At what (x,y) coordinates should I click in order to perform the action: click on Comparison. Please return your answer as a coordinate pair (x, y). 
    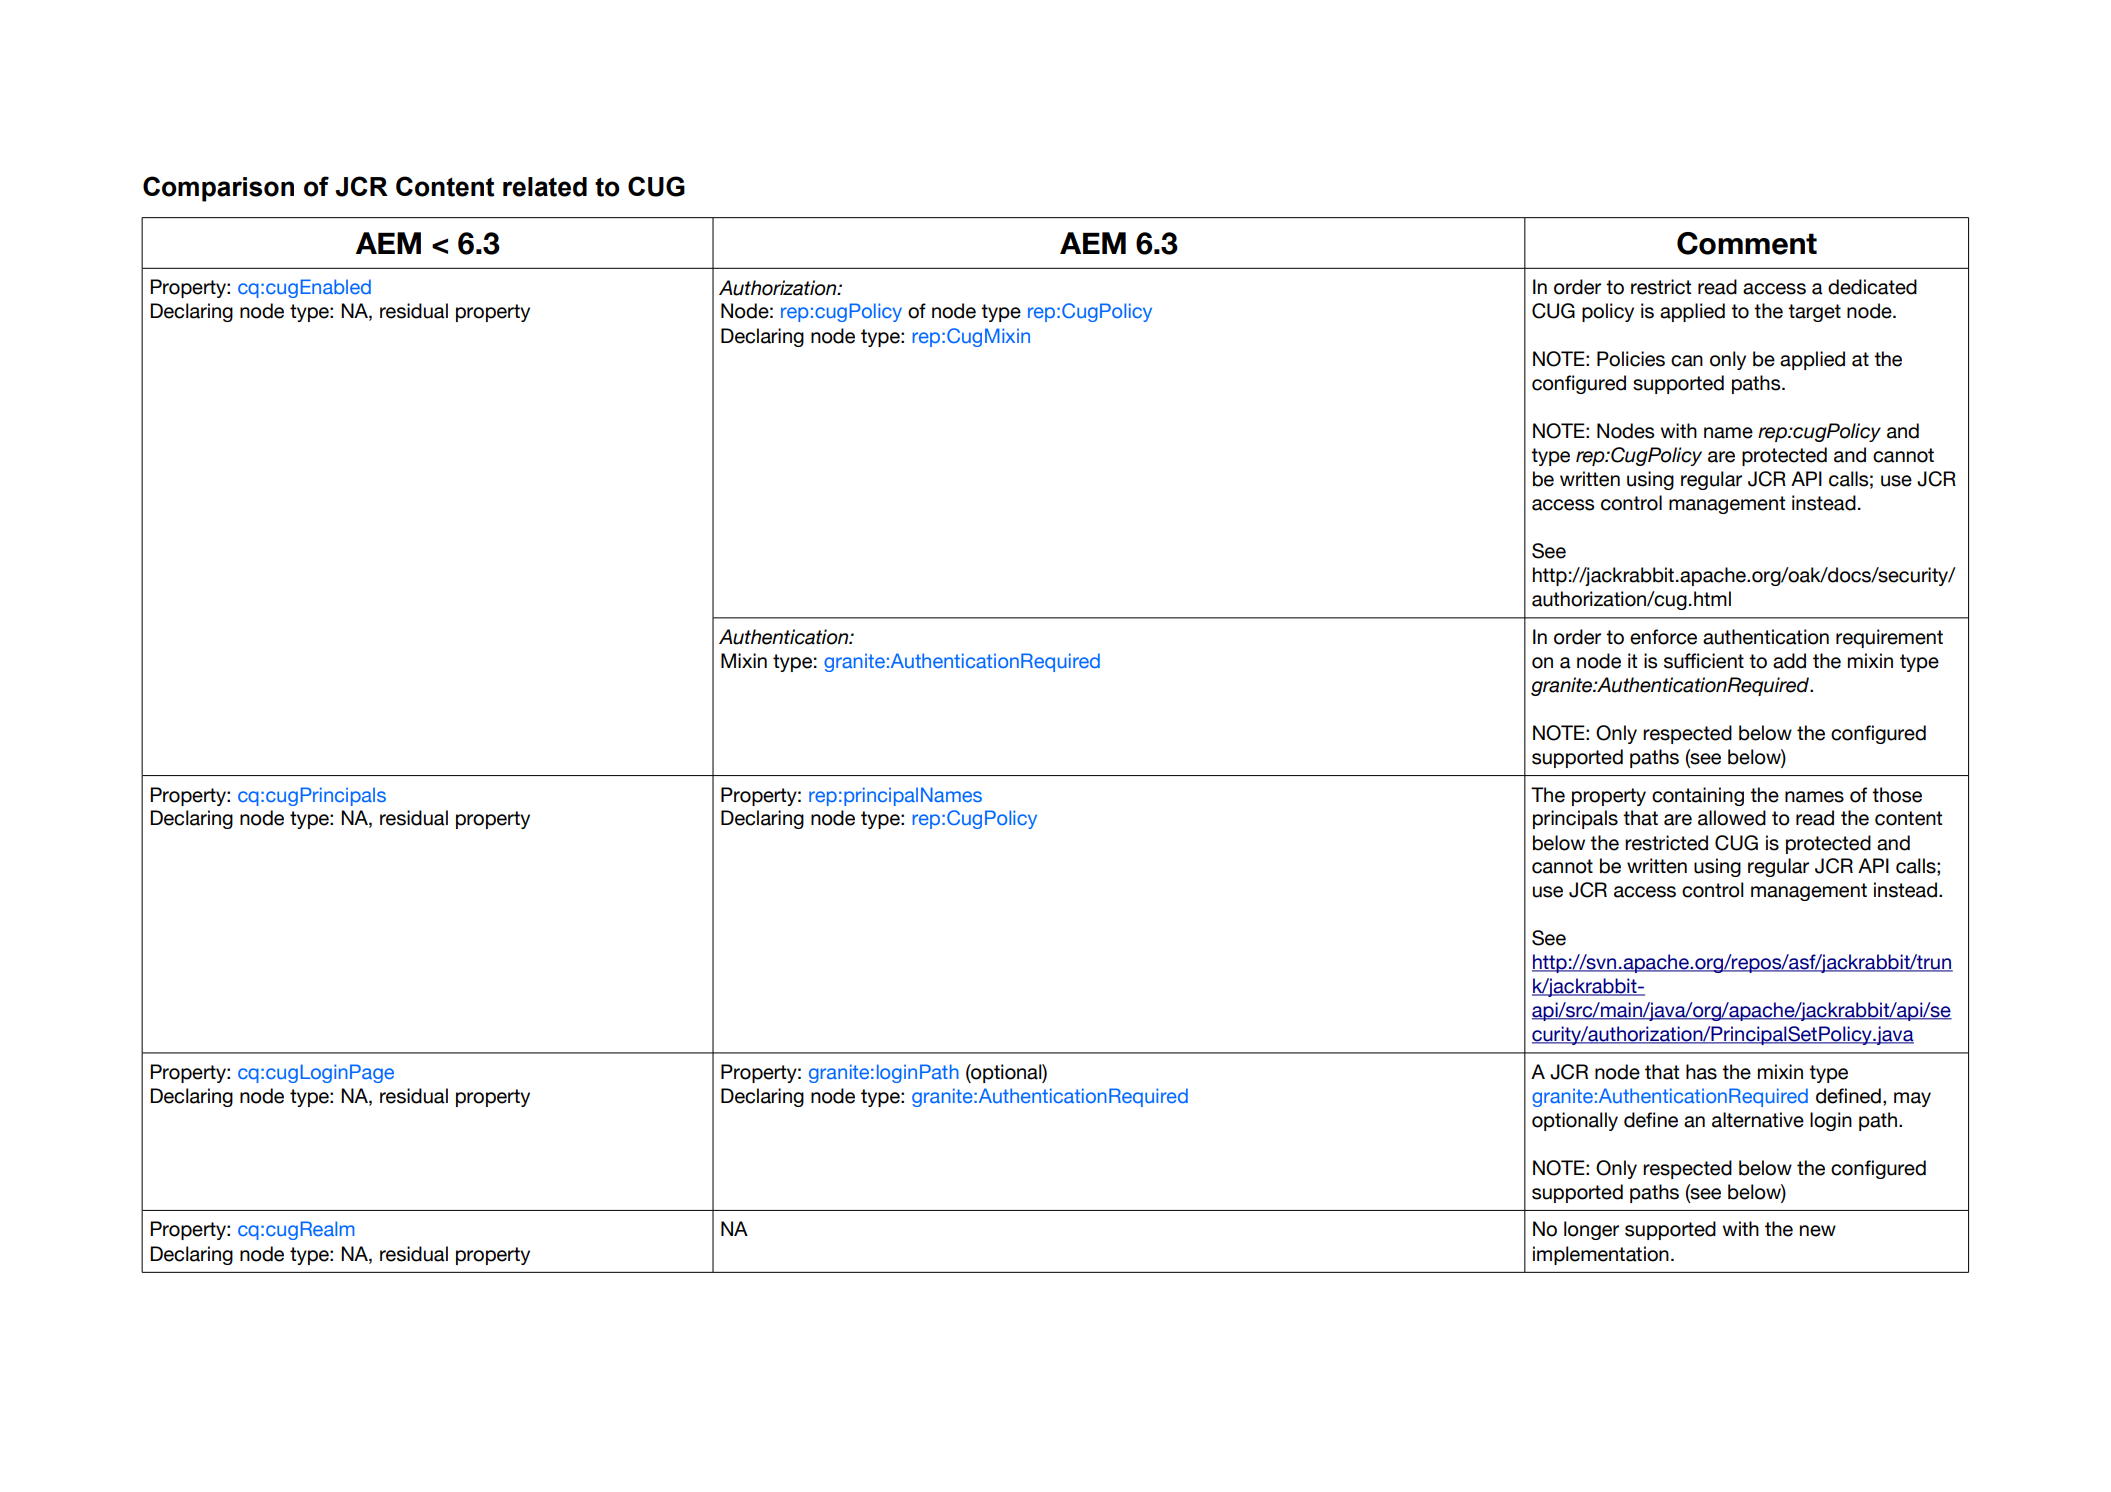
    Looking at the image, I should click on (218, 189).
